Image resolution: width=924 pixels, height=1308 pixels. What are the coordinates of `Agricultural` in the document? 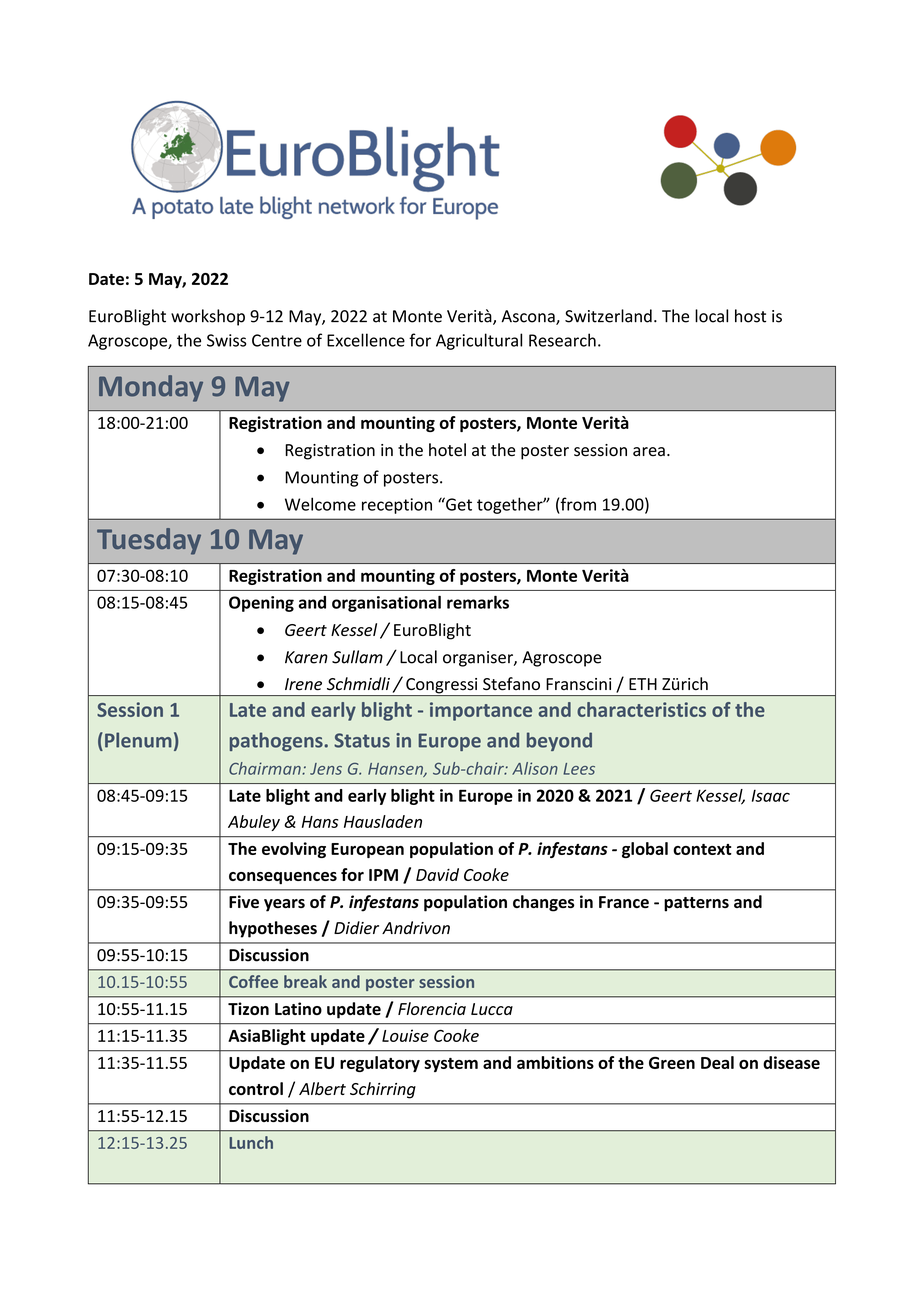 It's located at (479, 341).
